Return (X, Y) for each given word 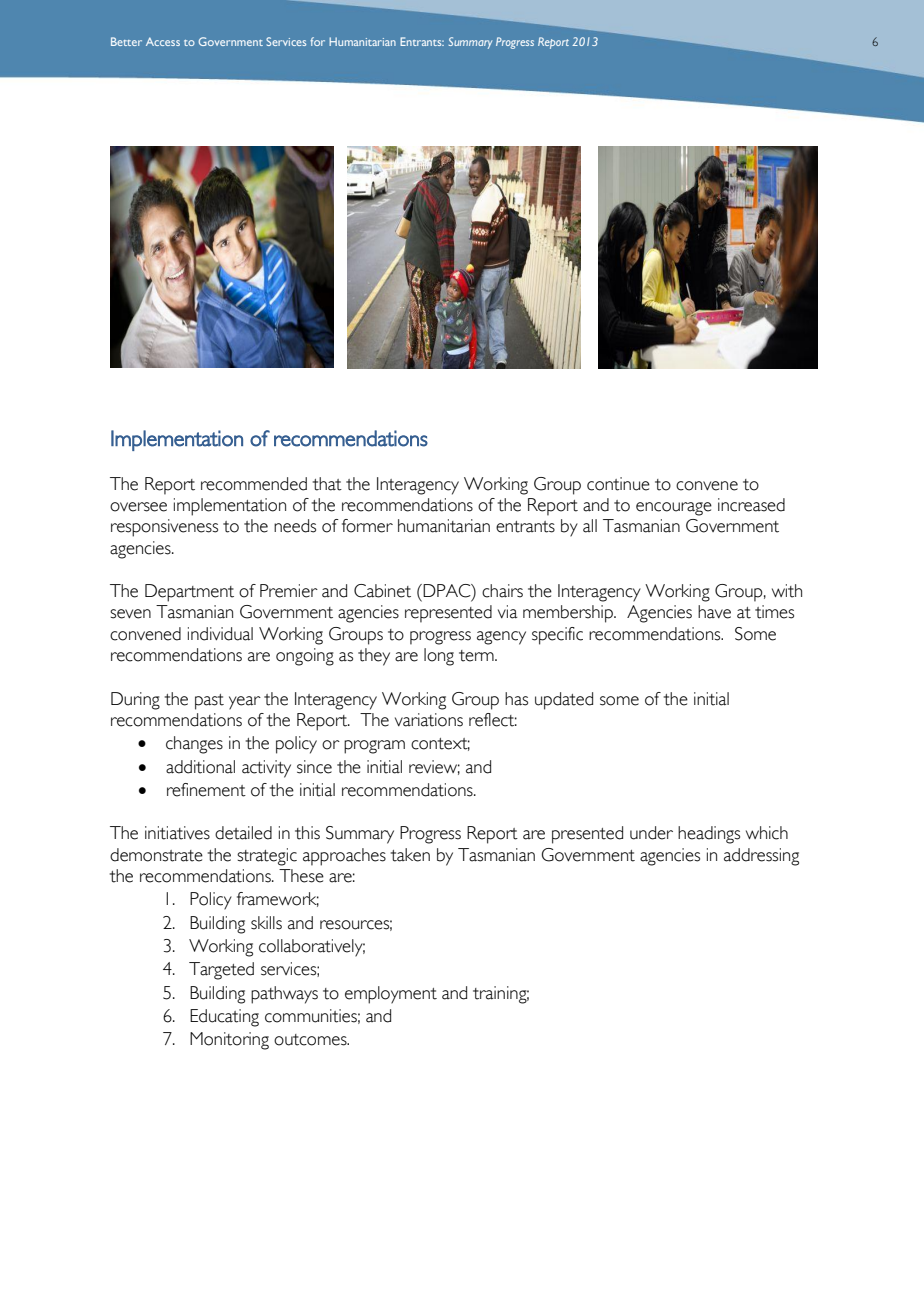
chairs (502, 591)
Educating (224, 1018)
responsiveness (164, 528)
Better (126, 41)
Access (163, 41)
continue (618, 484)
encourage (674, 509)
